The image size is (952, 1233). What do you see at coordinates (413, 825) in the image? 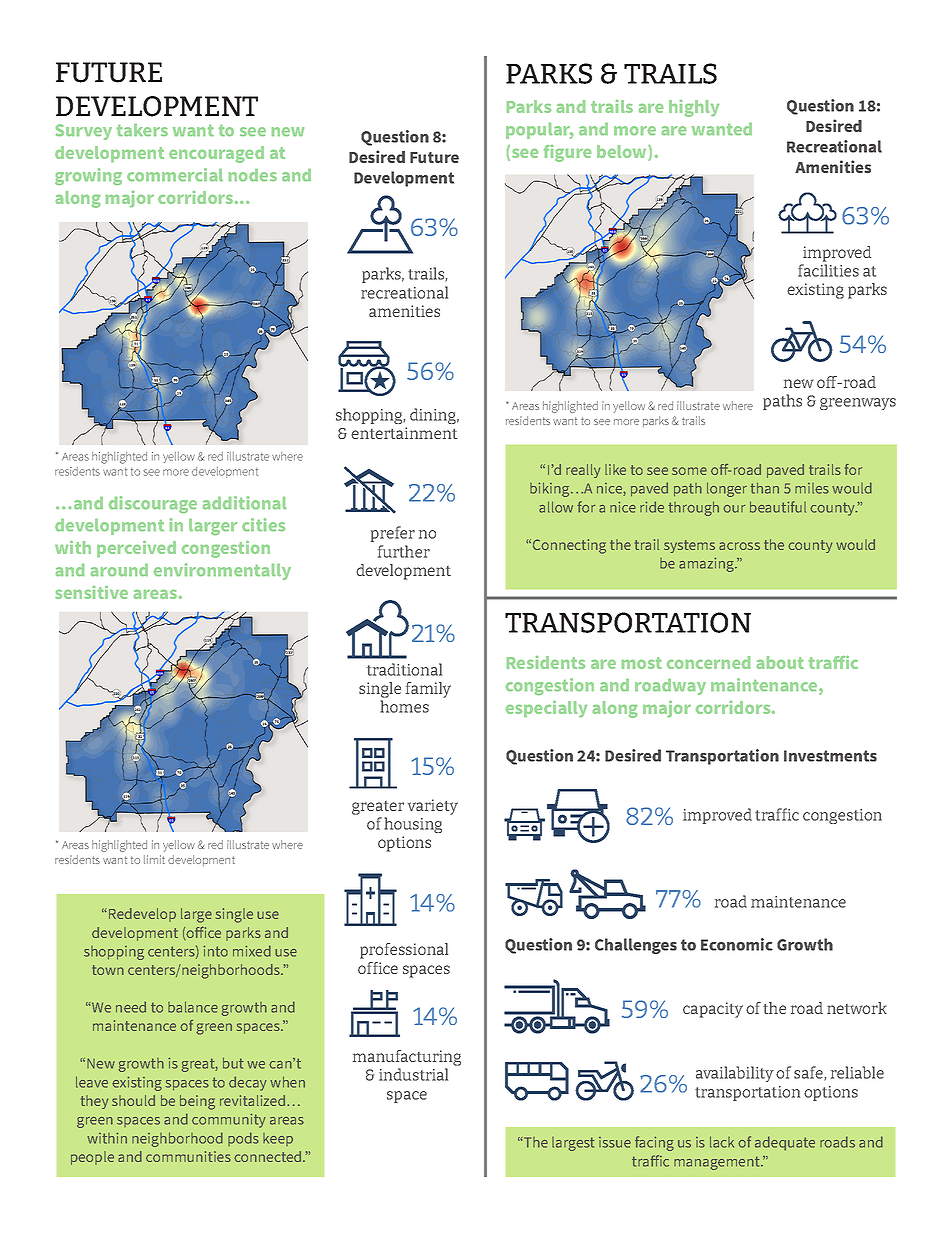
I see `housing` at bounding box center [413, 825].
